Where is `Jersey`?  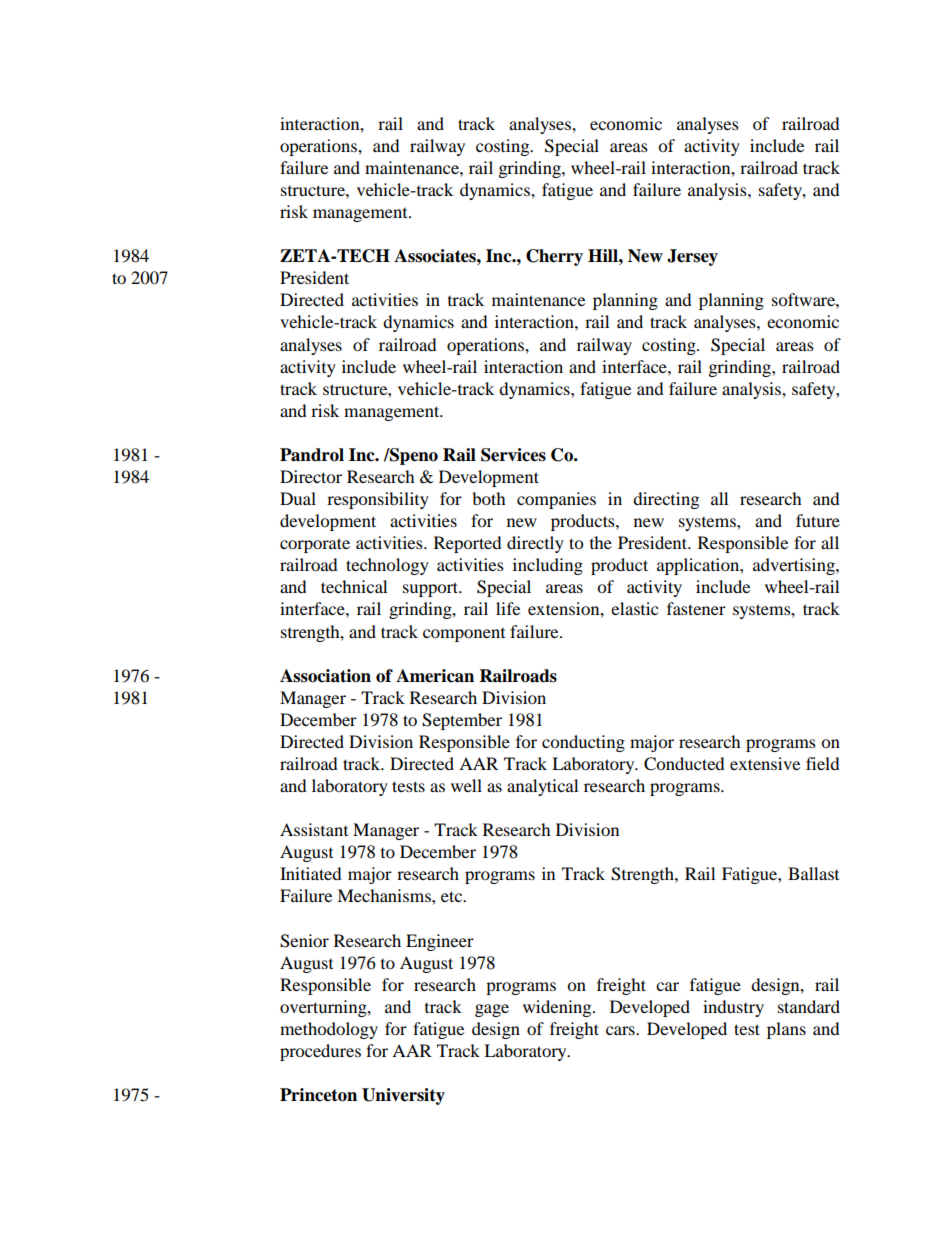 Jersey is located at coordinates (692, 257).
